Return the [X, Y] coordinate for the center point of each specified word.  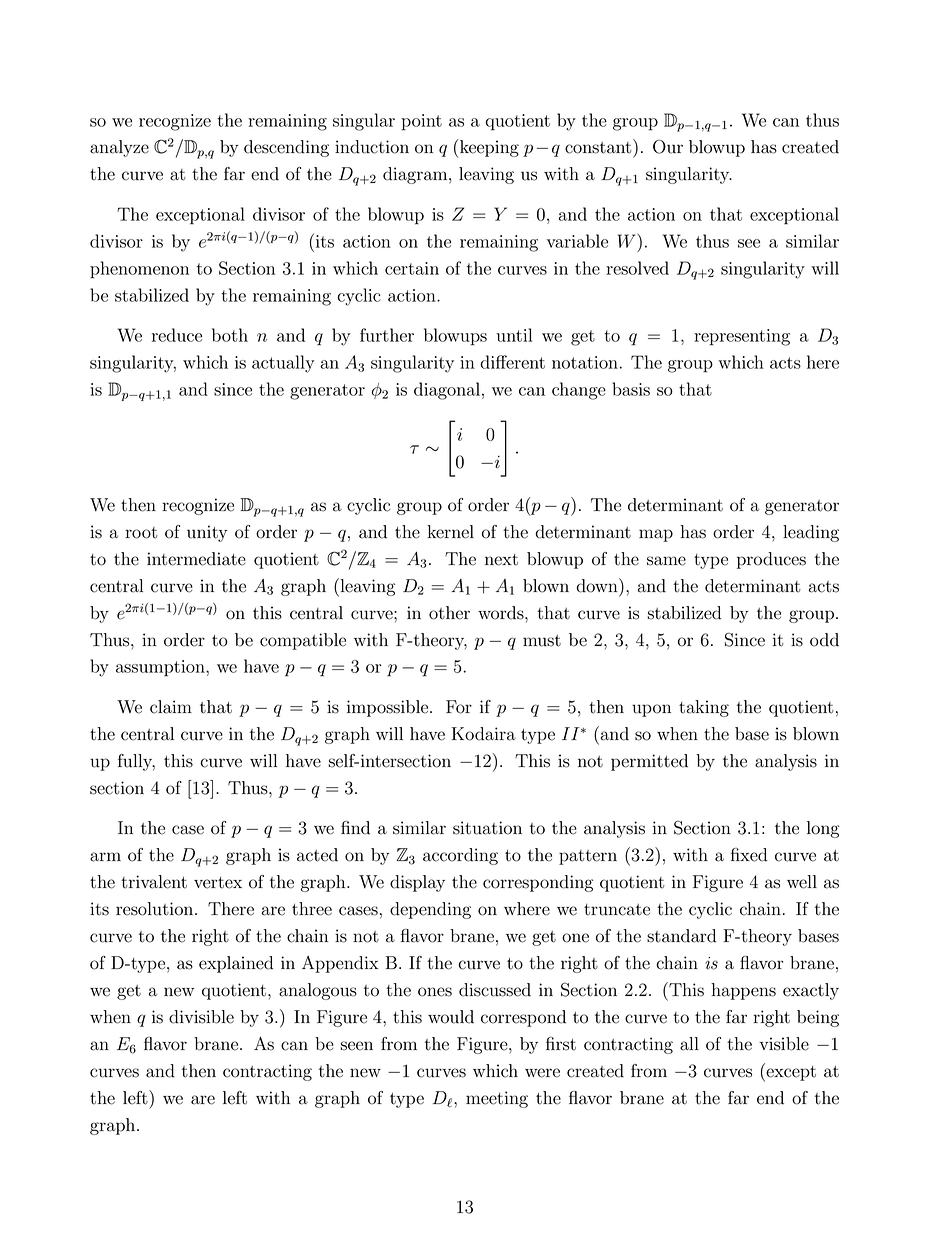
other [449, 613]
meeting [497, 1099]
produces [771, 560]
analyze [119, 148]
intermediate [196, 559]
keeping [489, 148]
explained [236, 964]
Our [668, 147]
